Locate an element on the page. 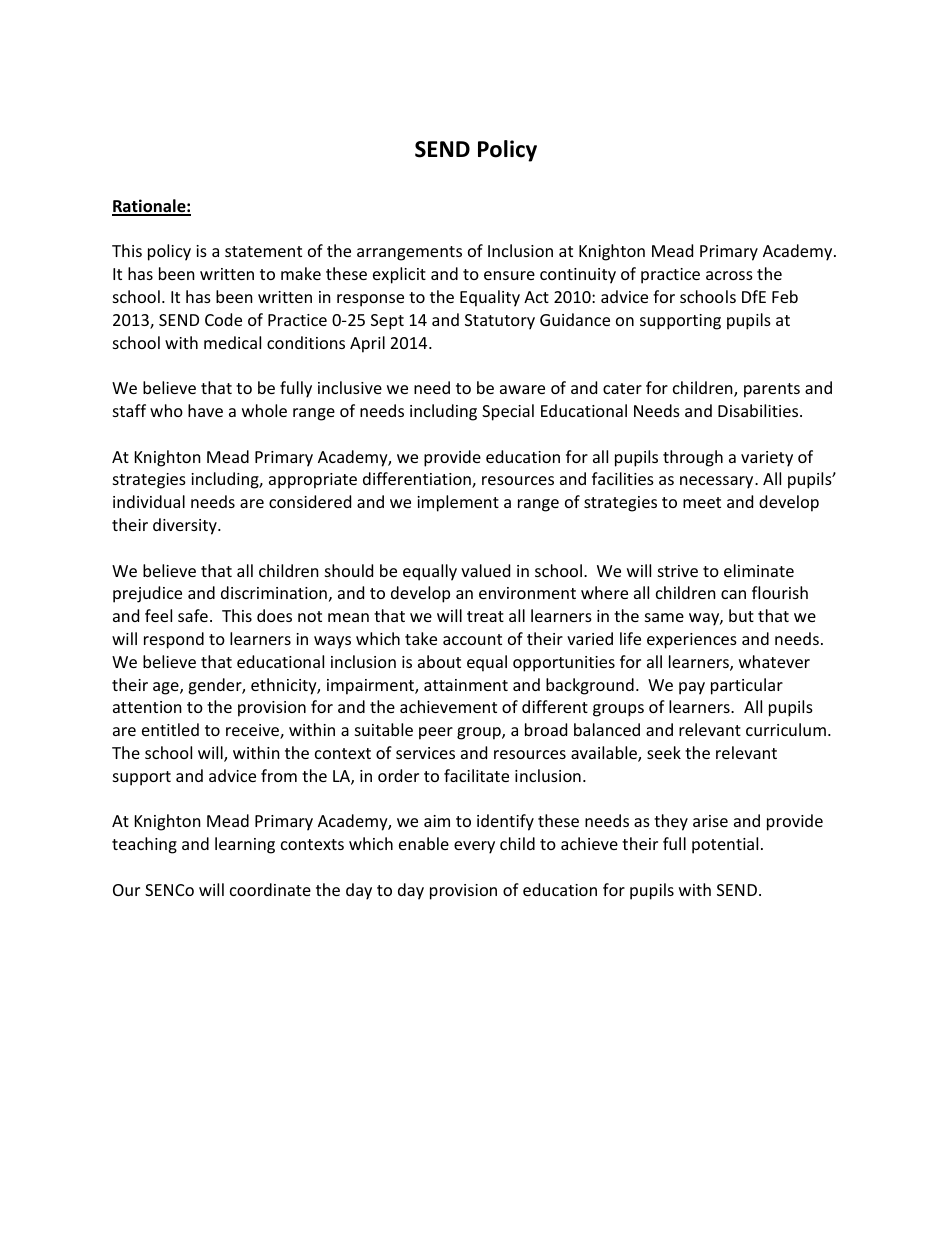 This document has width=952, height=1233. potential is located at coordinates (725, 845).
